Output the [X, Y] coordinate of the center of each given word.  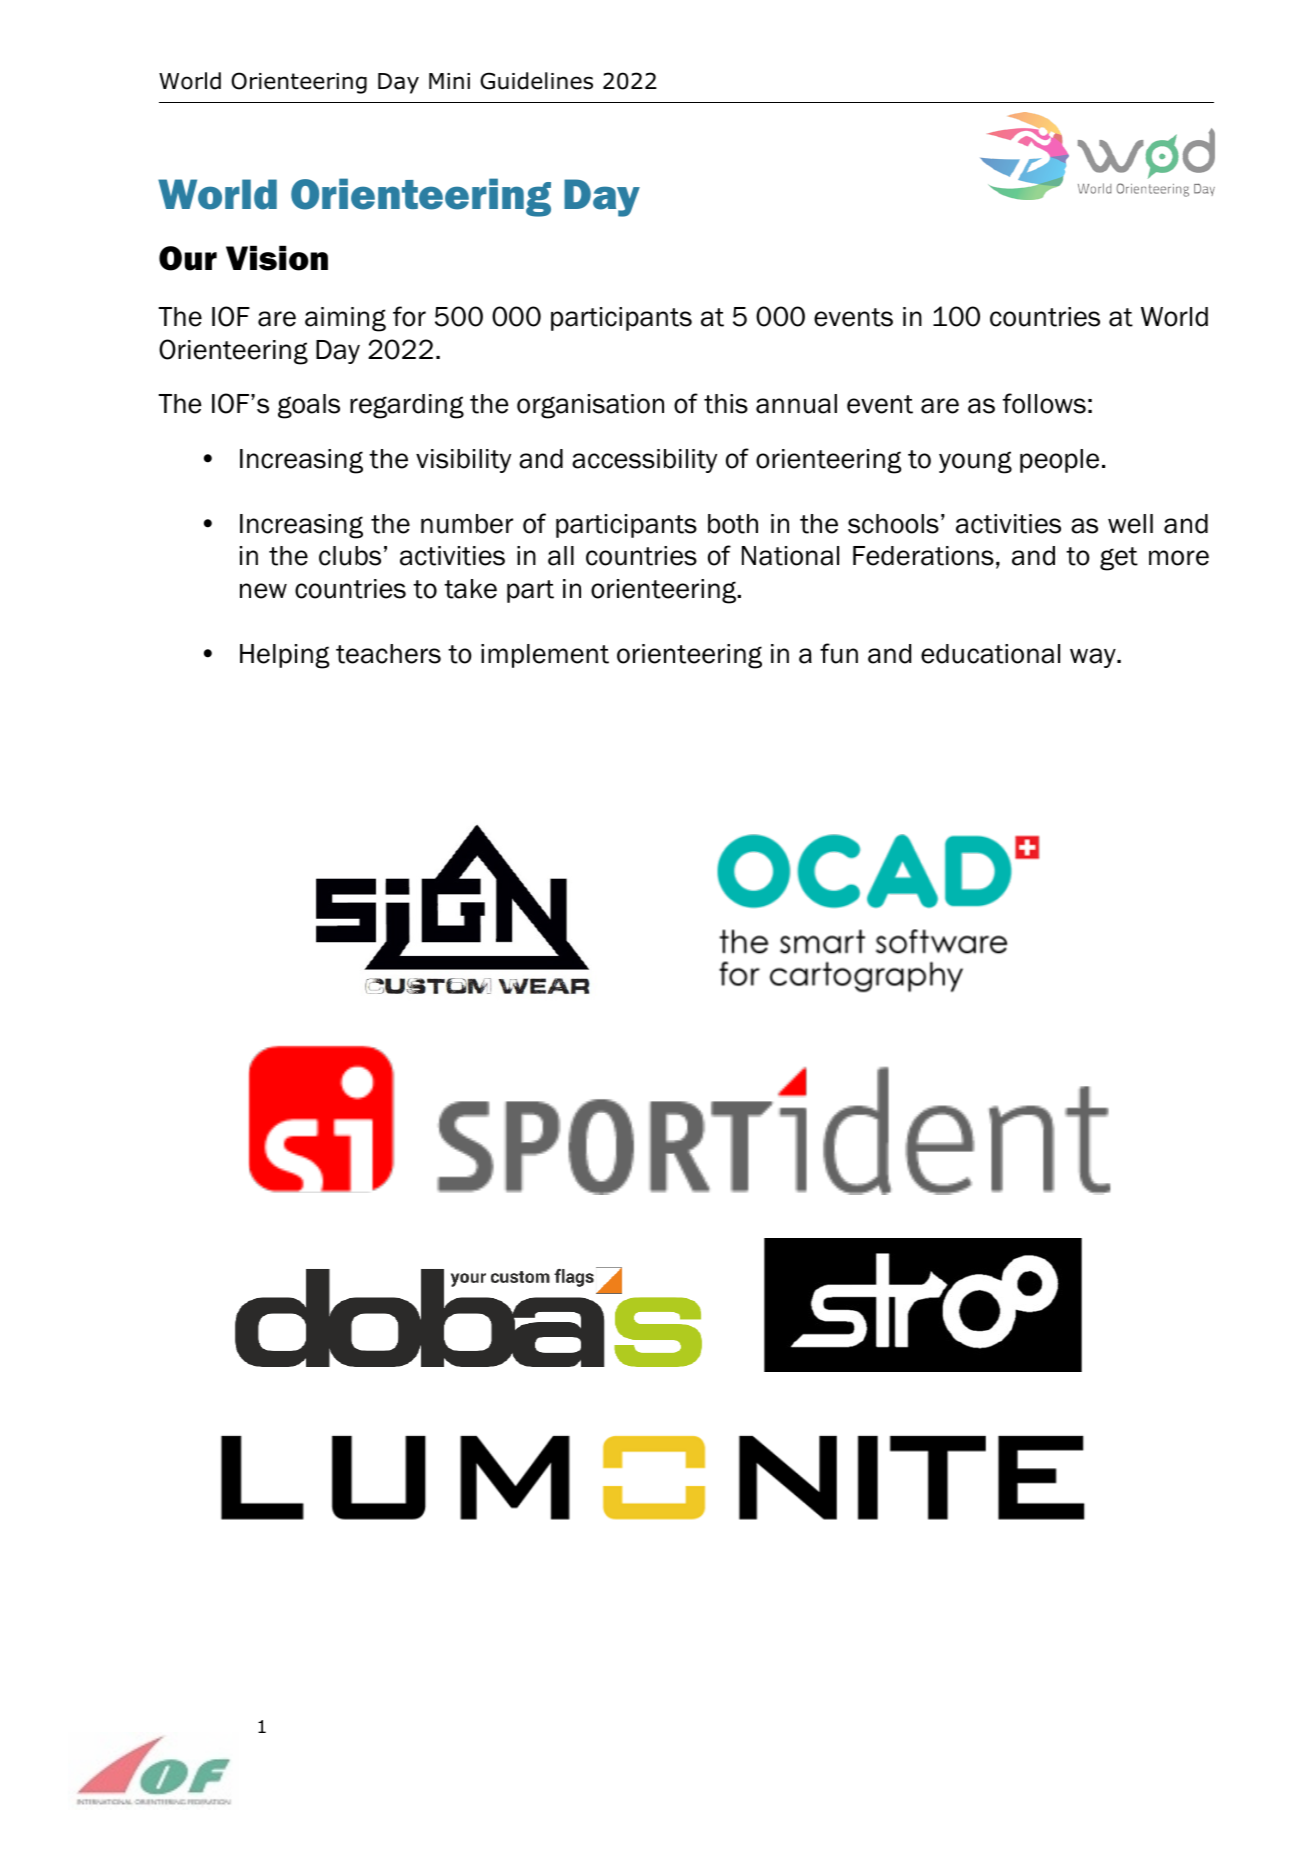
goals [309, 406]
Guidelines [536, 81]
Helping [285, 656]
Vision [277, 258]
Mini [449, 81]
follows [1044, 403]
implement [545, 656]
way [1094, 658]
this [726, 404]
